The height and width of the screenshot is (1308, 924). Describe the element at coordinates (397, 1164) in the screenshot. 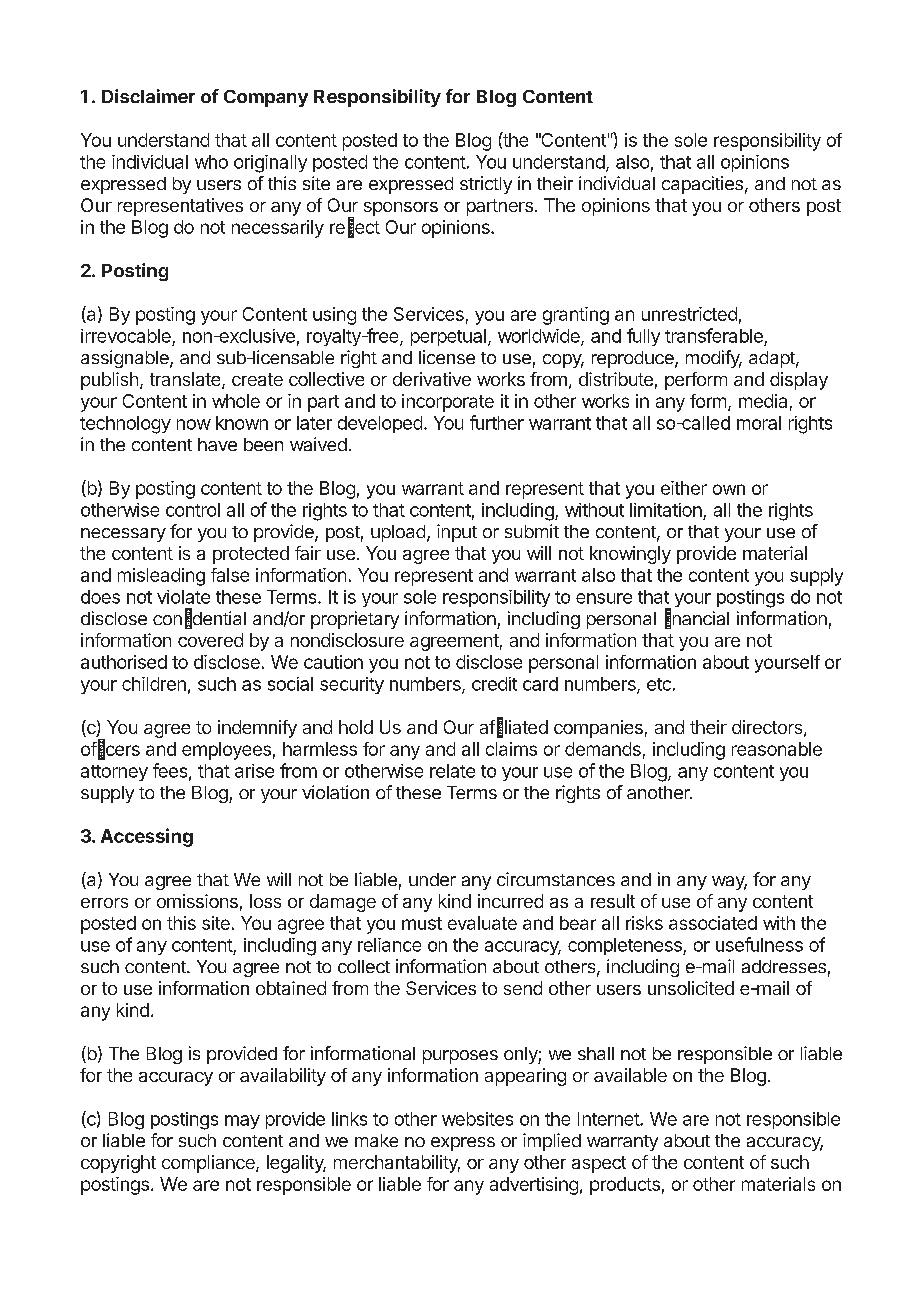

I see `merchantability` at that location.
